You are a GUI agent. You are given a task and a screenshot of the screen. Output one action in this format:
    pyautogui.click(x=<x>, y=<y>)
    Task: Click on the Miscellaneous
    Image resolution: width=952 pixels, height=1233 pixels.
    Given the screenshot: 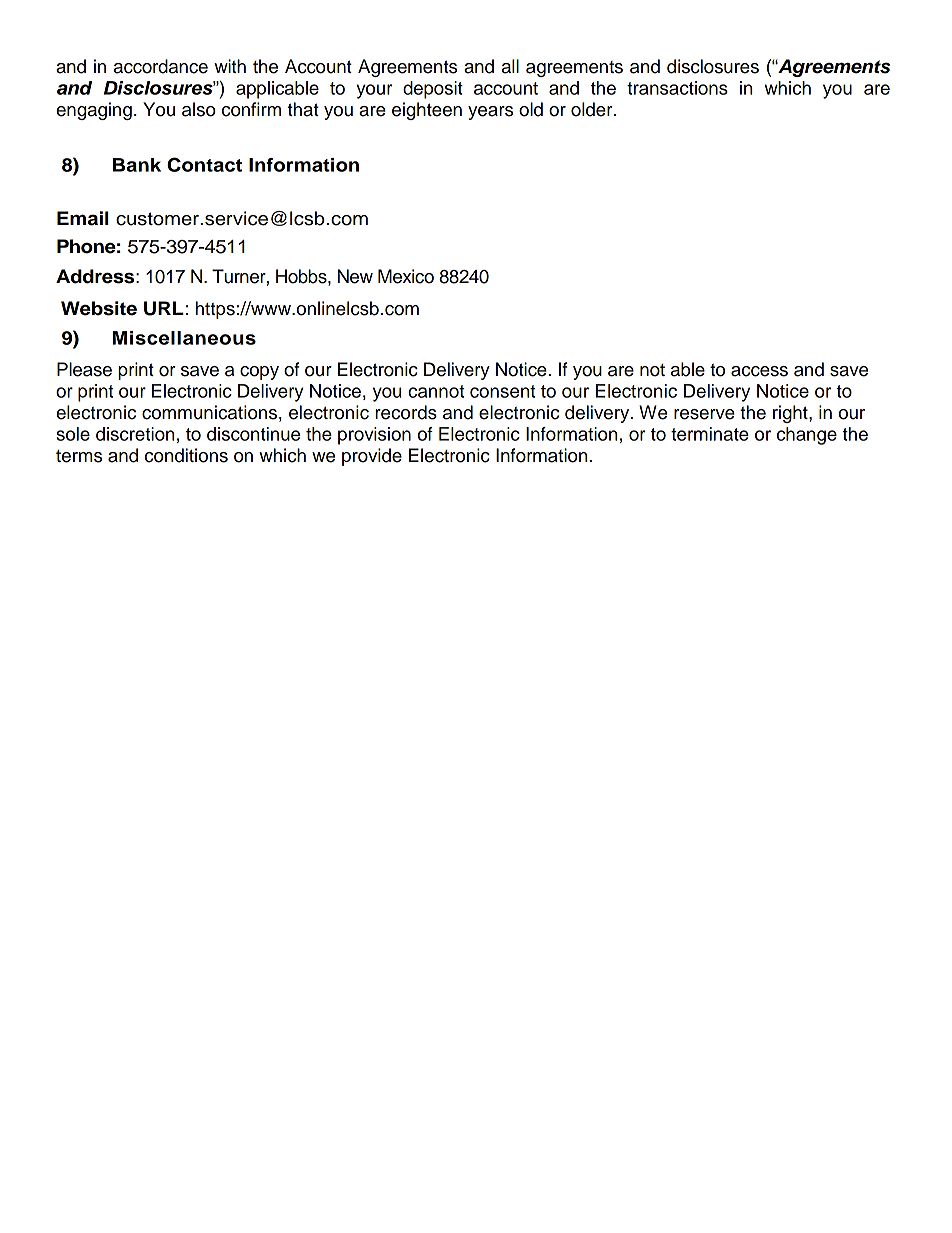 What is the action you would take?
    pyautogui.click(x=184, y=338)
